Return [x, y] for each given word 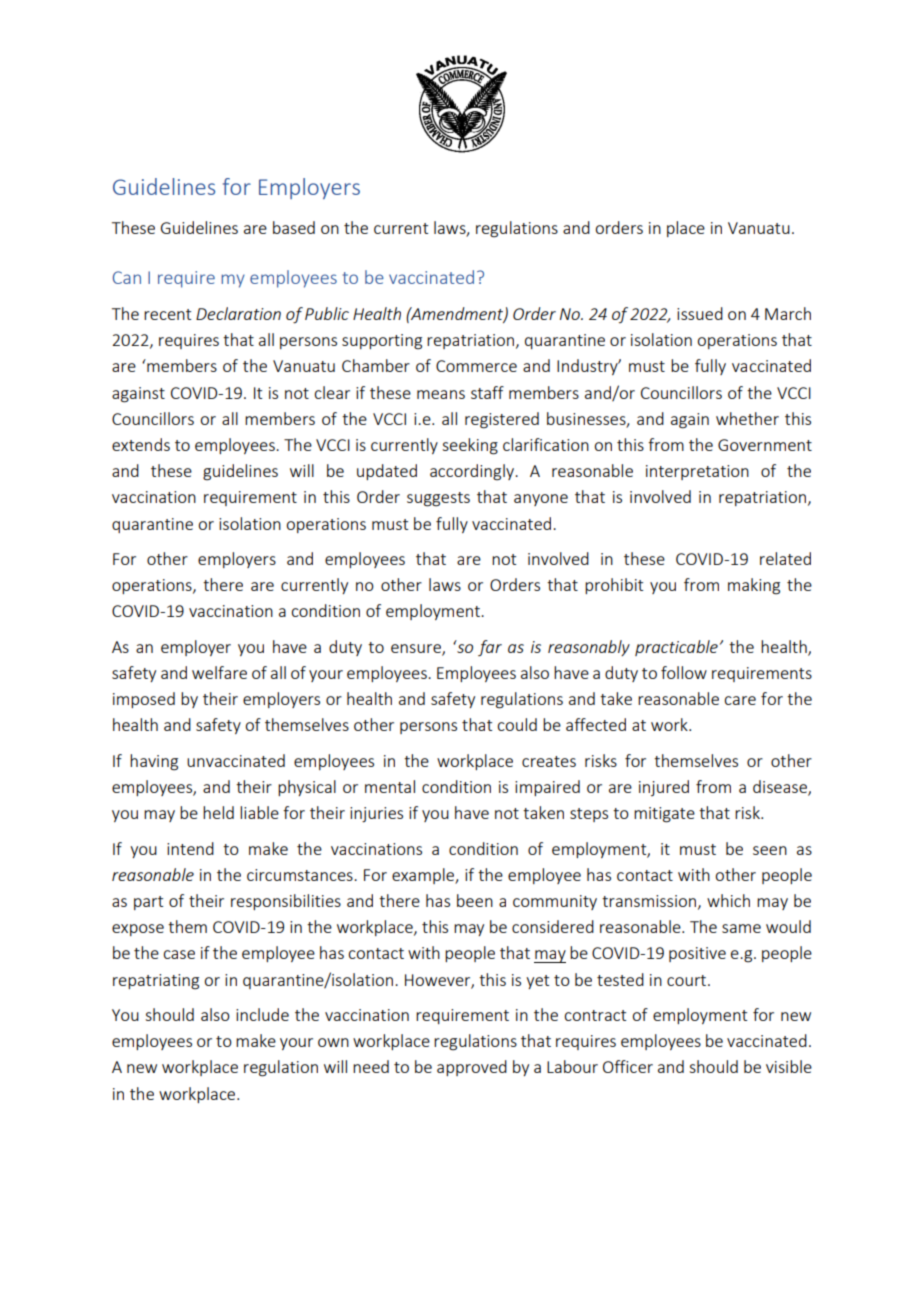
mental [390, 786]
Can [127, 277]
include [262, 1014]
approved [472, 1068]
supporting [382, 342]
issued [700, 313]
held [218, 812]
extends [141, 444]
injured [664, 788]
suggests [438, 499]
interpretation [697, 472]
